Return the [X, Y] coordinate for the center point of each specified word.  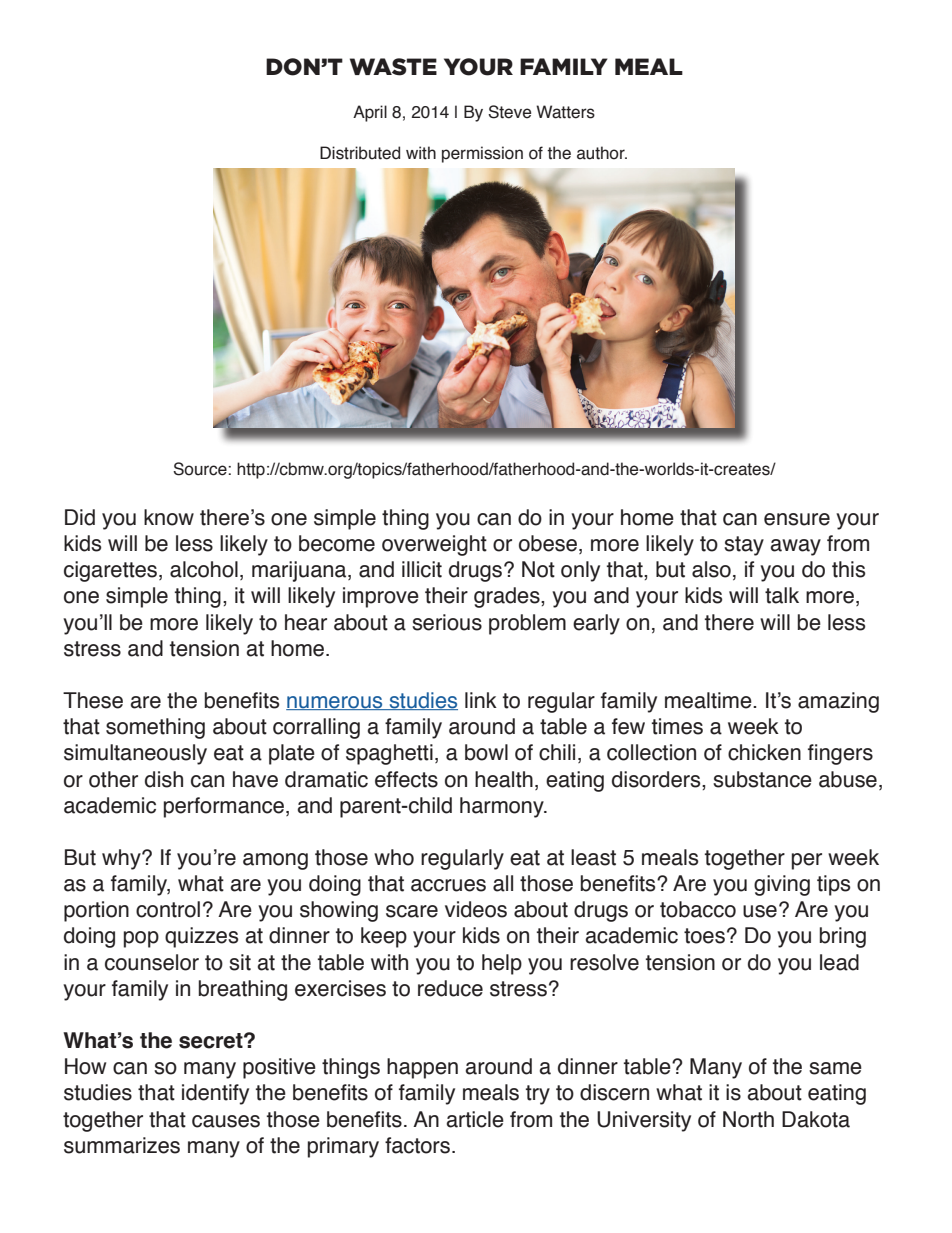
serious [447, 622]
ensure [797, 519]
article [475, 1119]
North [748, 1119]
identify [215, 1094]
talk [782, 595]
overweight [434, 545]
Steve [509, 112]
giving [782, 885]
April [370, 113]
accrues [448, 885]
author [602, 153]
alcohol [204, 569]
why [122, 859]
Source [201, 469]
